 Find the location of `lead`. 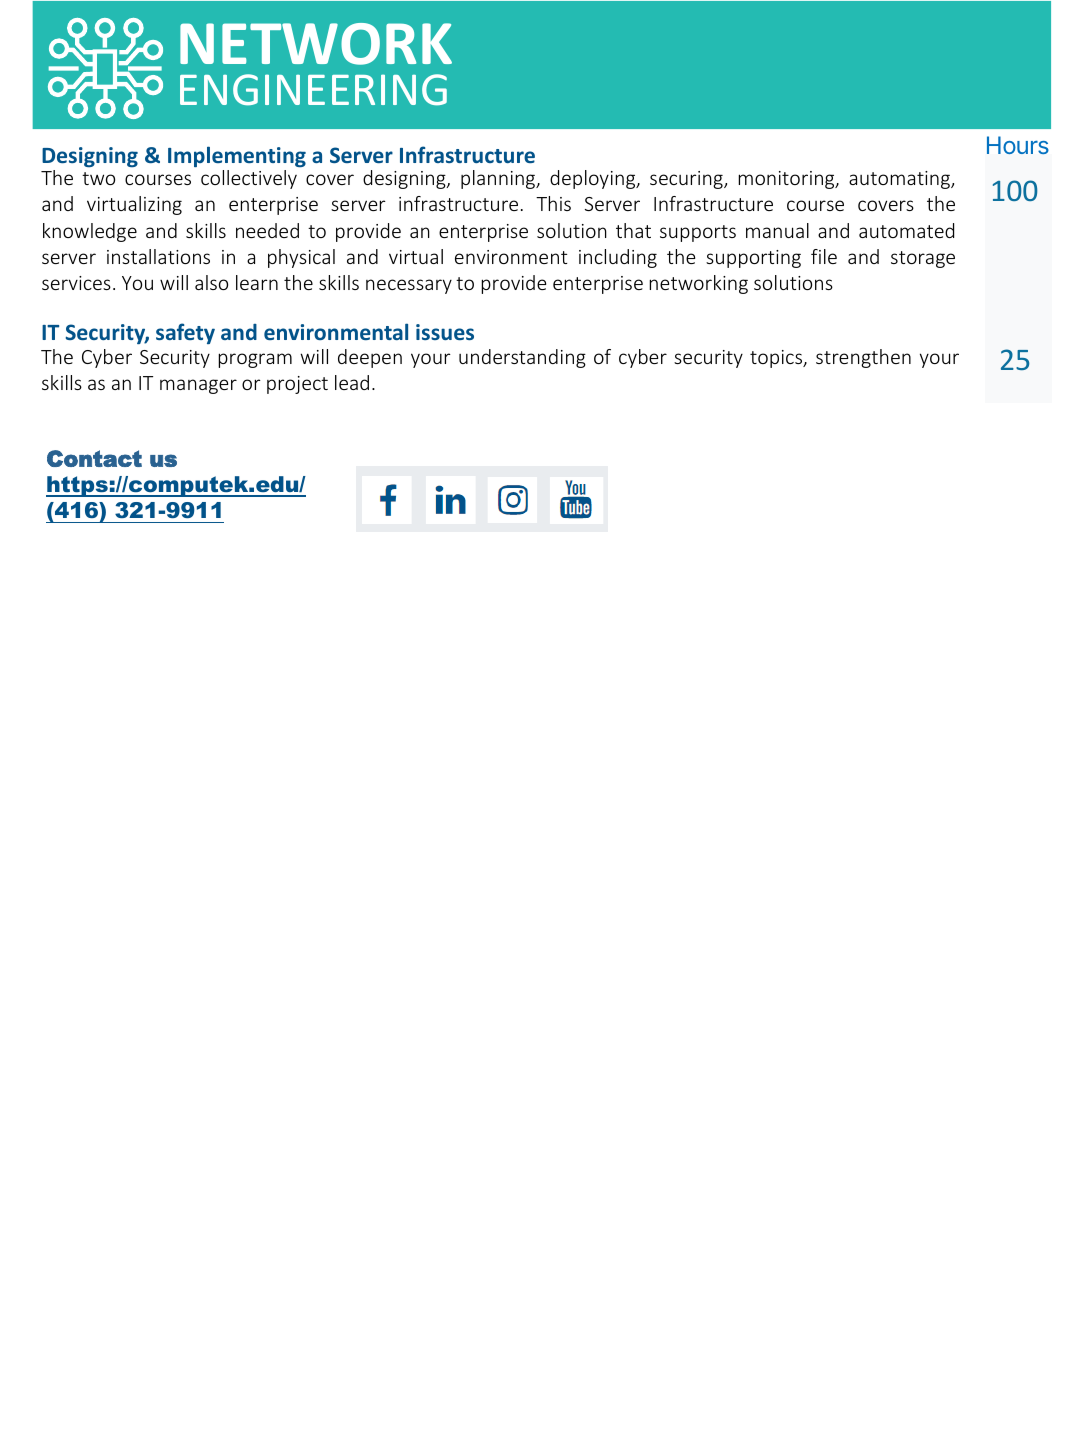

lead is located at coordinates (352, 382).
